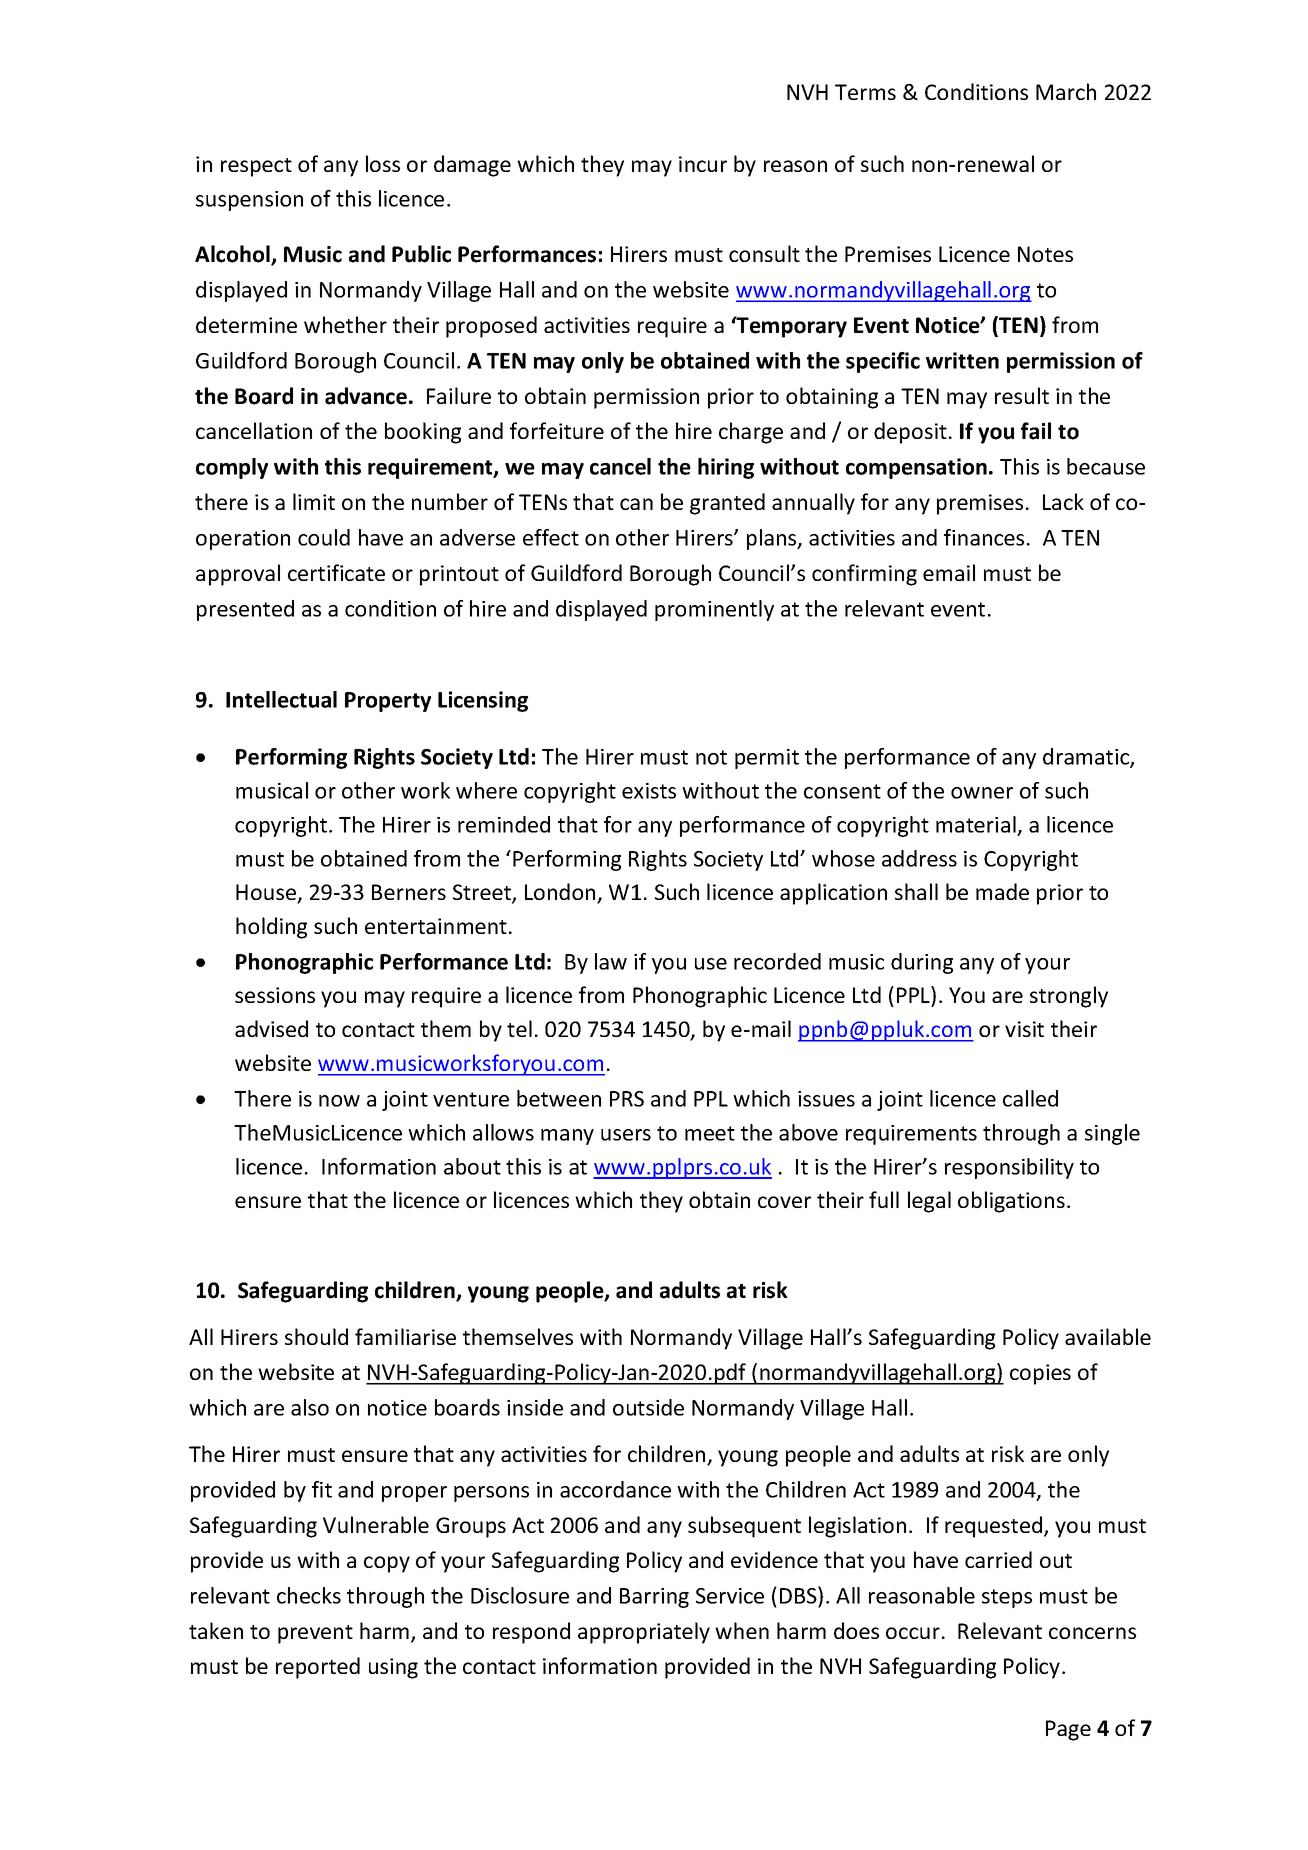  What do you see at coordinates (1066, 91) in the screenshot?
I see `March` at bounding box center [1066, 91].
